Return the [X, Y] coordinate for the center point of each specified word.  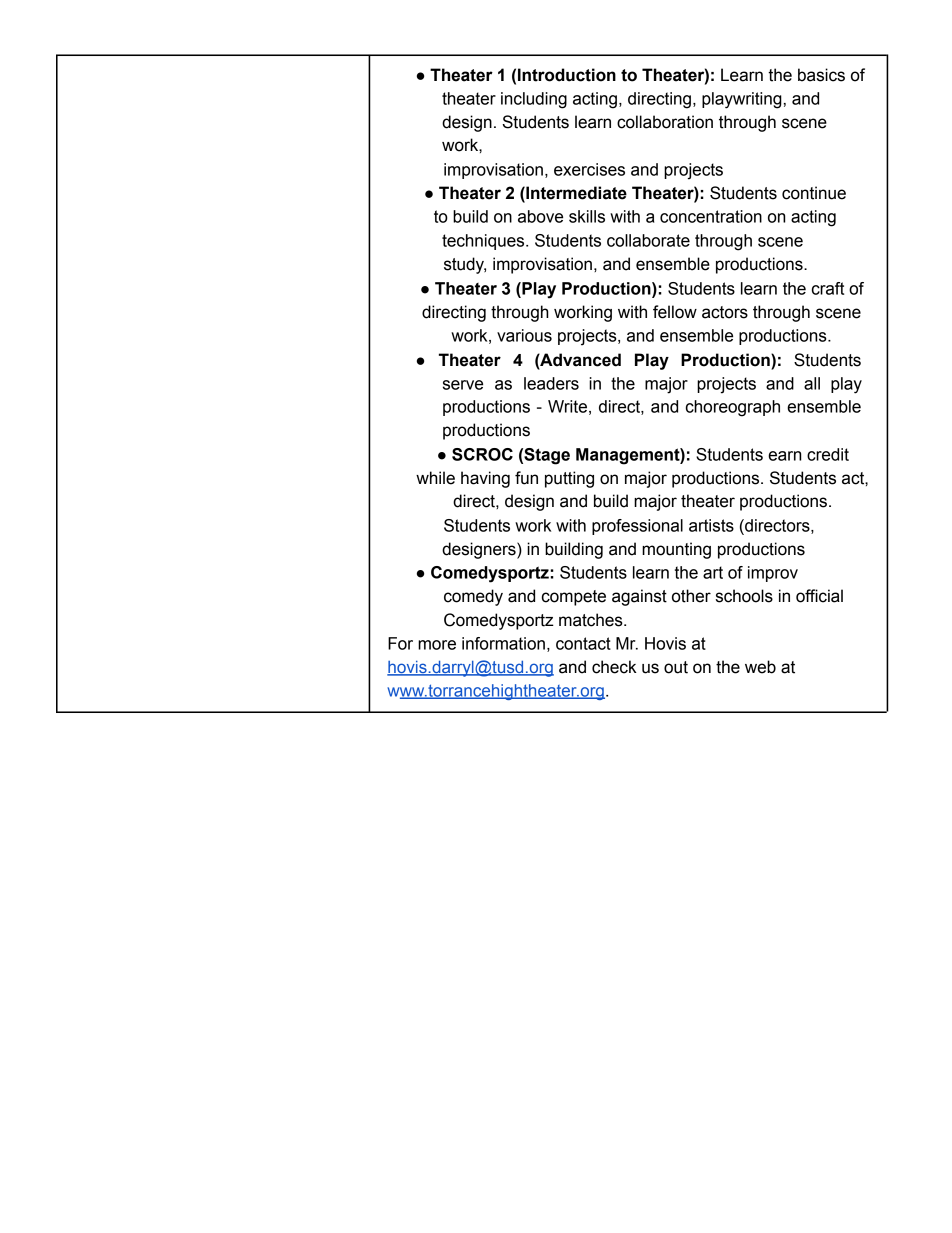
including [534, 100]
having [485, 479]
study [465, 265]
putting [569, 479]
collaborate [648, 240]
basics [821, 75]
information [503, 643]
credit [828, 454]
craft [828, 288]
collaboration [665, 122]
